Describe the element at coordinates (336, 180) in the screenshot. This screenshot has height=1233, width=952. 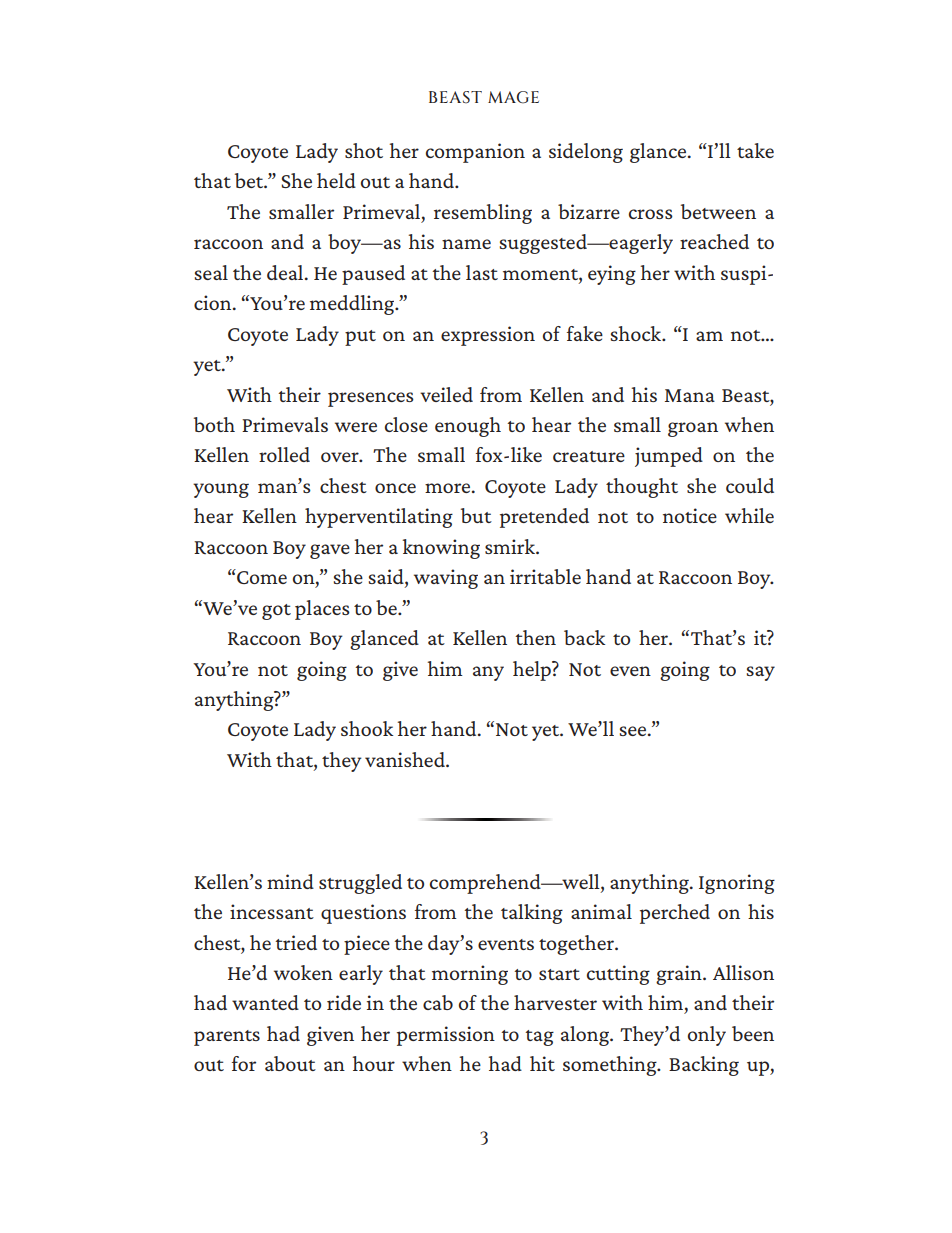
I see `held` at that location.
